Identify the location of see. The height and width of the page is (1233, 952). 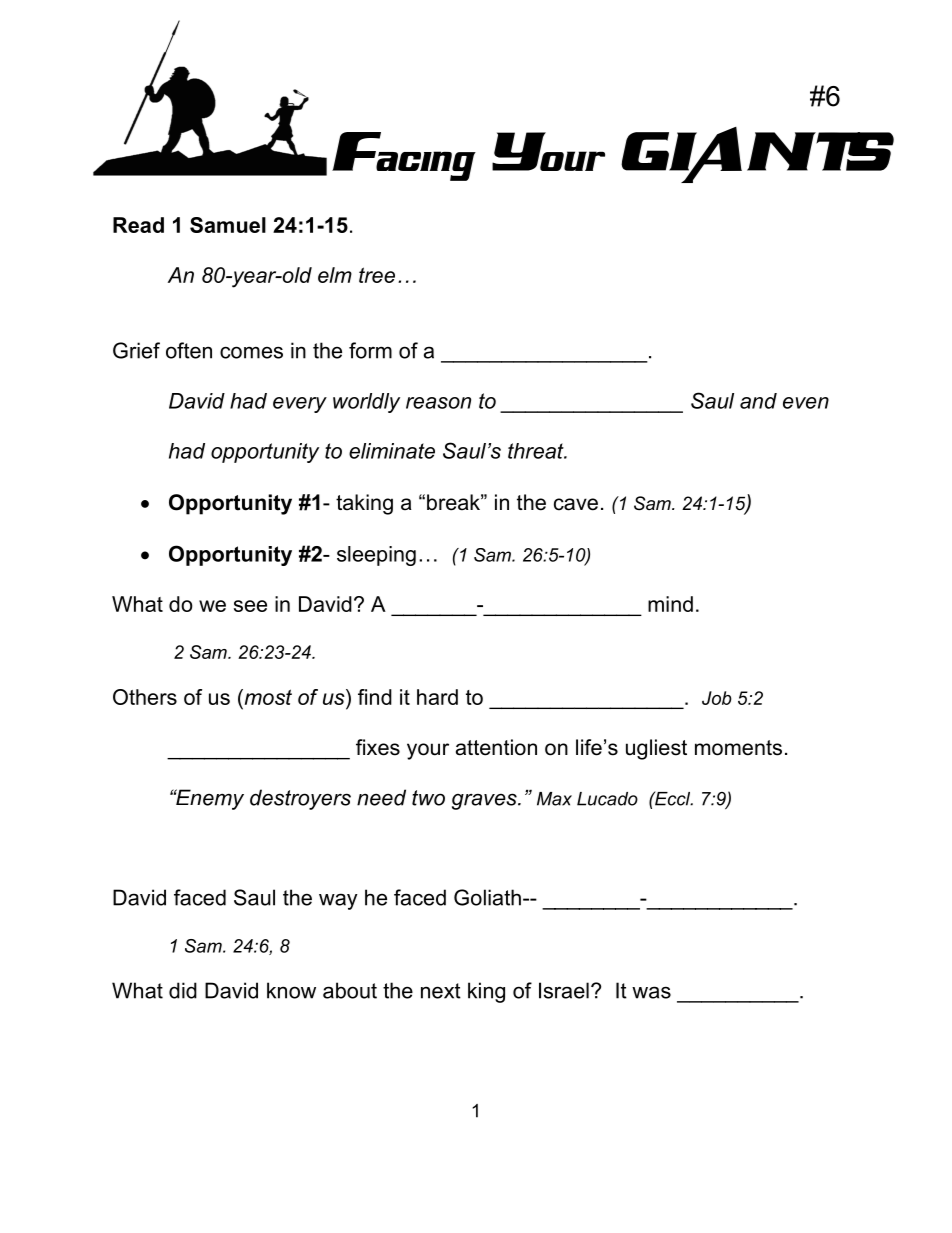
(250, 606).
